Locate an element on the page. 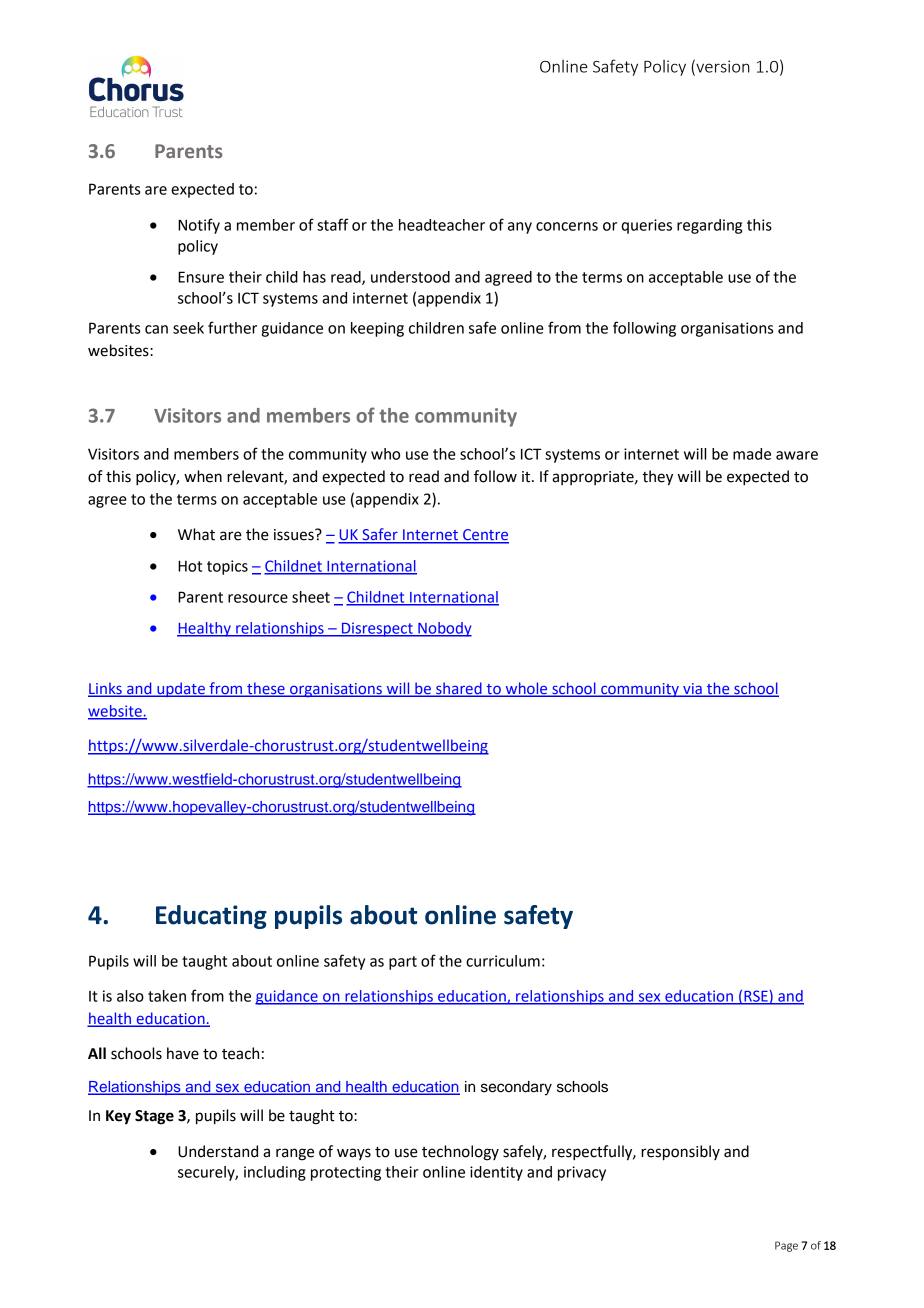 The height and width of the document is (1308, 924). identity is located at coordinates (496, 1173).
